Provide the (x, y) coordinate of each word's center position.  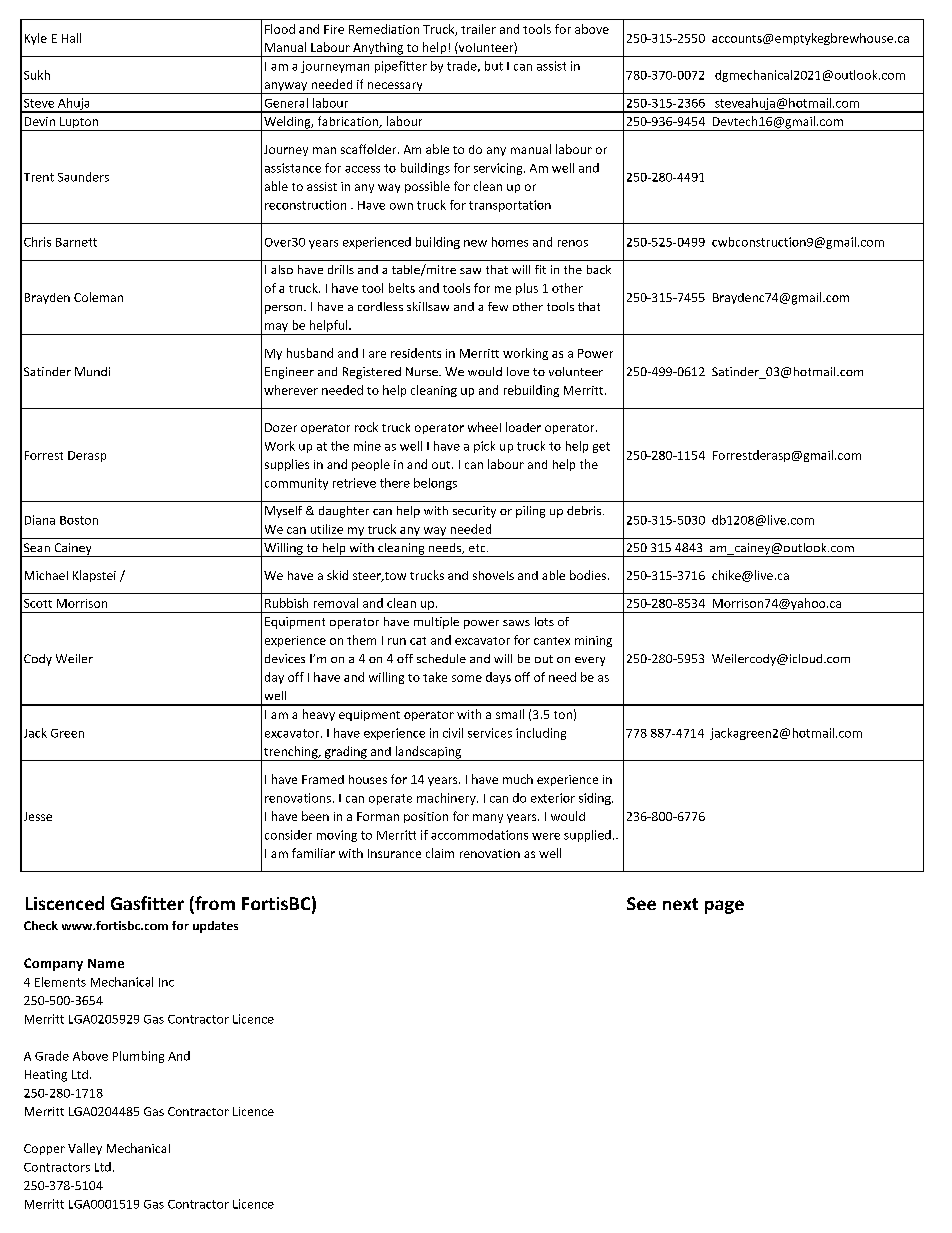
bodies (588, 575)
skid (337, 575)
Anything (378, 49)
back (599, 269)
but (494, 66)
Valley (85, 1149)
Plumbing (138, 1057)
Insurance (394, 853)
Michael (46, 575)
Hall (71, 38)
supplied (587, 836)
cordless (380, 306)
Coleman (98, 297)
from (214, 904)
